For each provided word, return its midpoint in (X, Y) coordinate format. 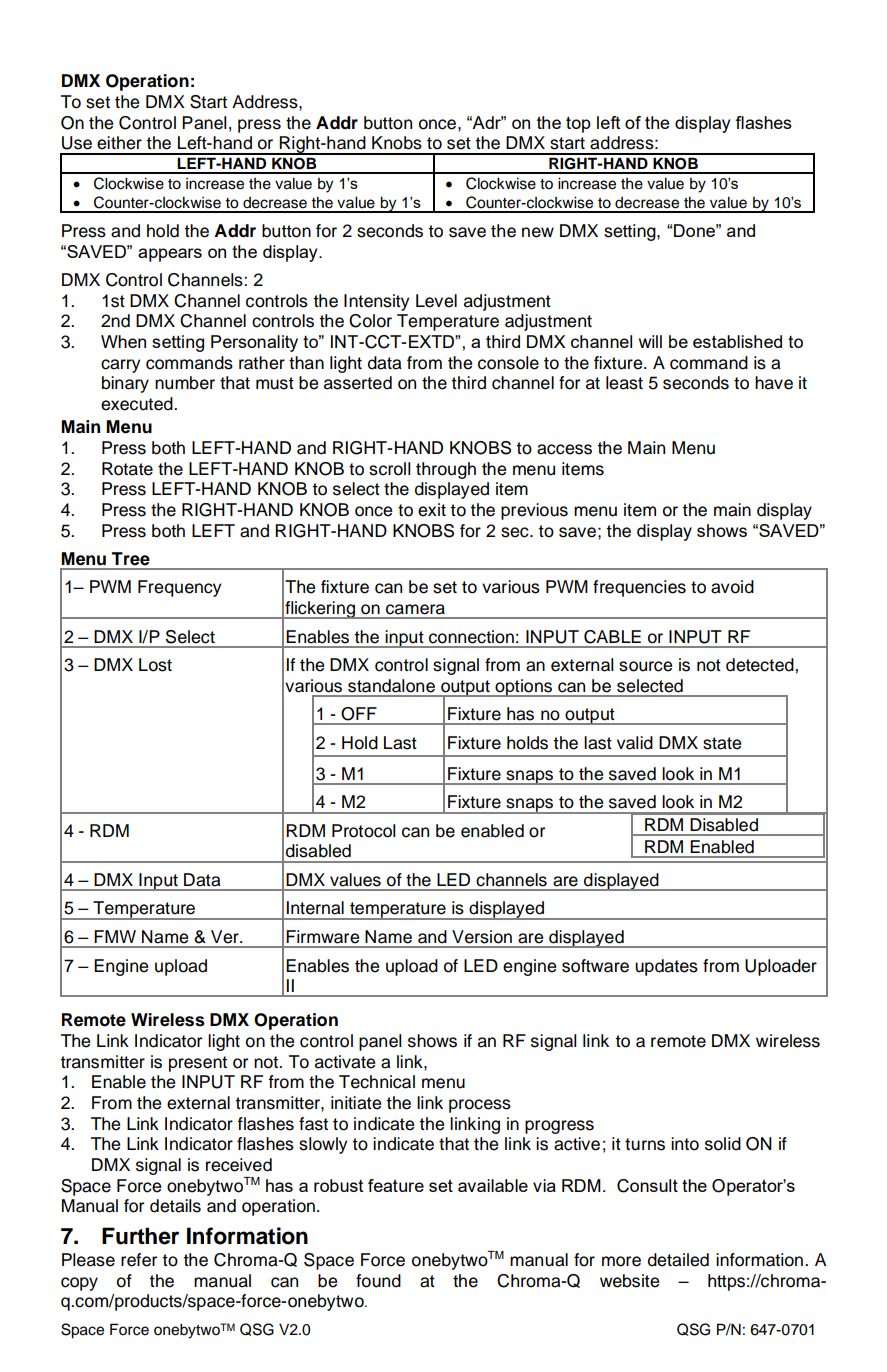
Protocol (364, 831)
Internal (315, 908)
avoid (732, 587)
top (578, 125)
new (538, 232)
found (378, 1281)
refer (139, 1260)
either (119, 143)
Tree (130, 559)
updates (666, 967)
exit (432, 510)
